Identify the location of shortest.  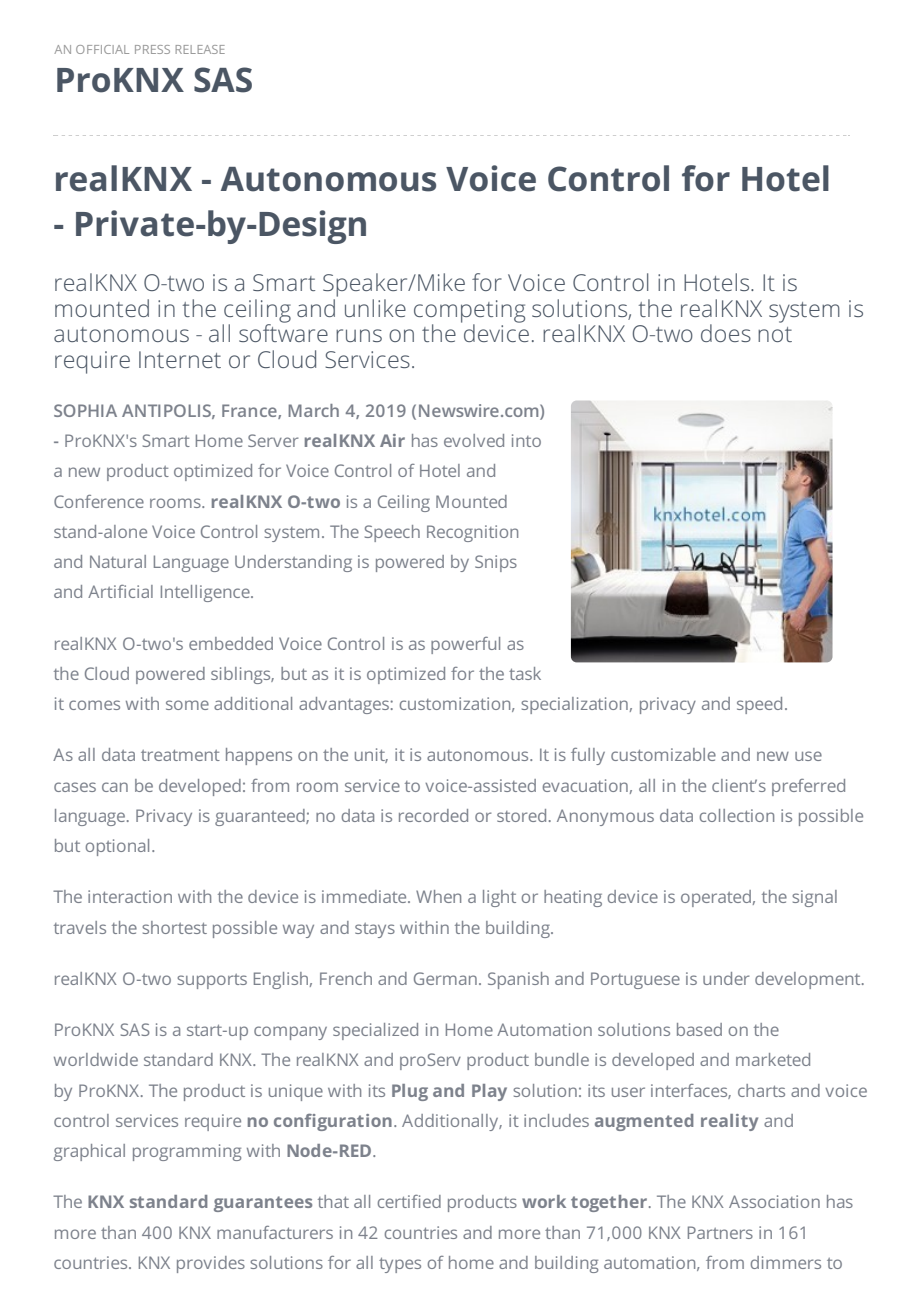
(174, 927).
